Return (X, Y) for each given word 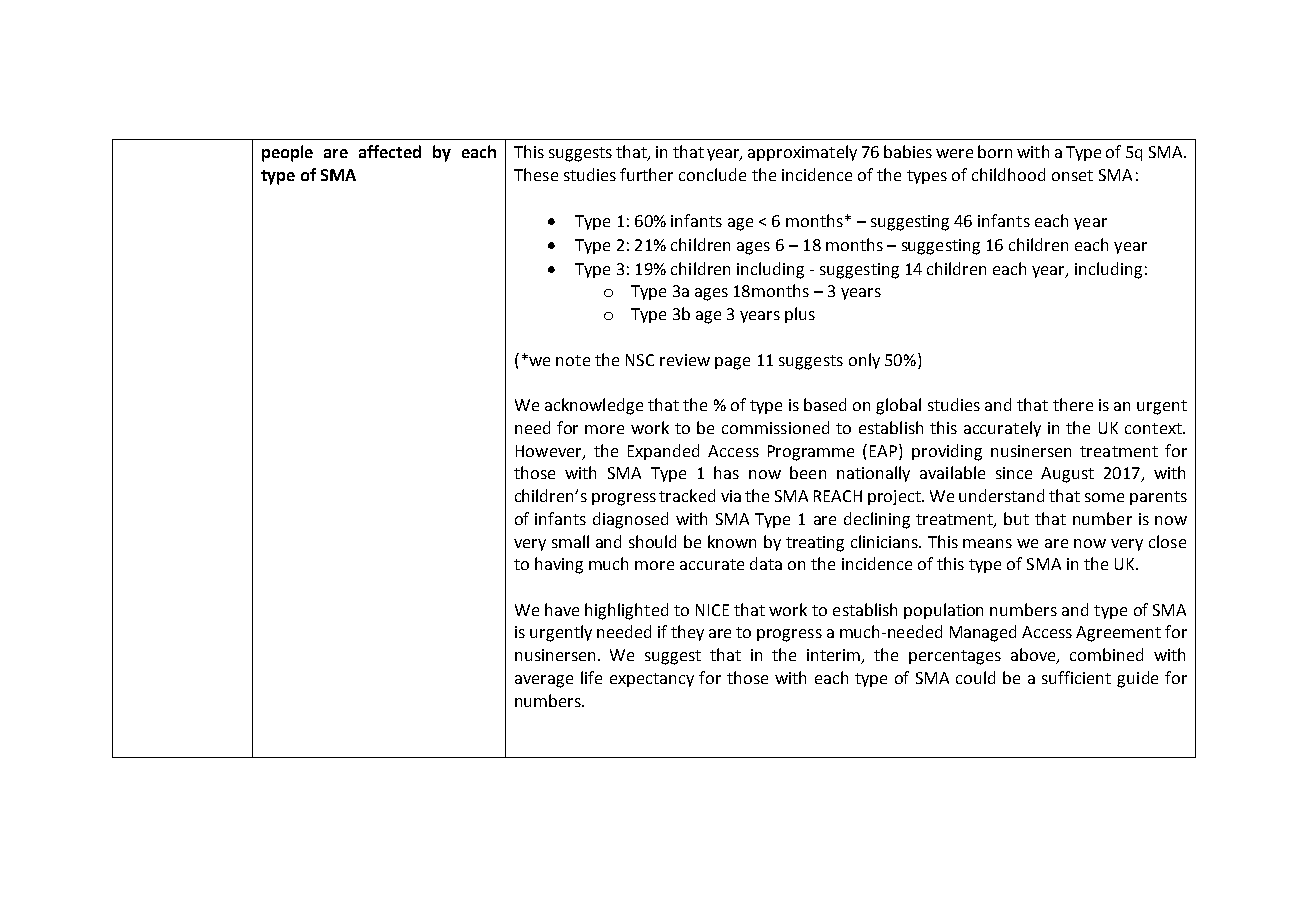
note (573, 360)
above (1034, 656)
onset (1072, 175)
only (864, 361)
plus (800, 315)
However (550, 452)
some (1104, 497)
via (731, 496)
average (544, 681)
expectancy (652, 680)
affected (390, 151)
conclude (712, 174)
